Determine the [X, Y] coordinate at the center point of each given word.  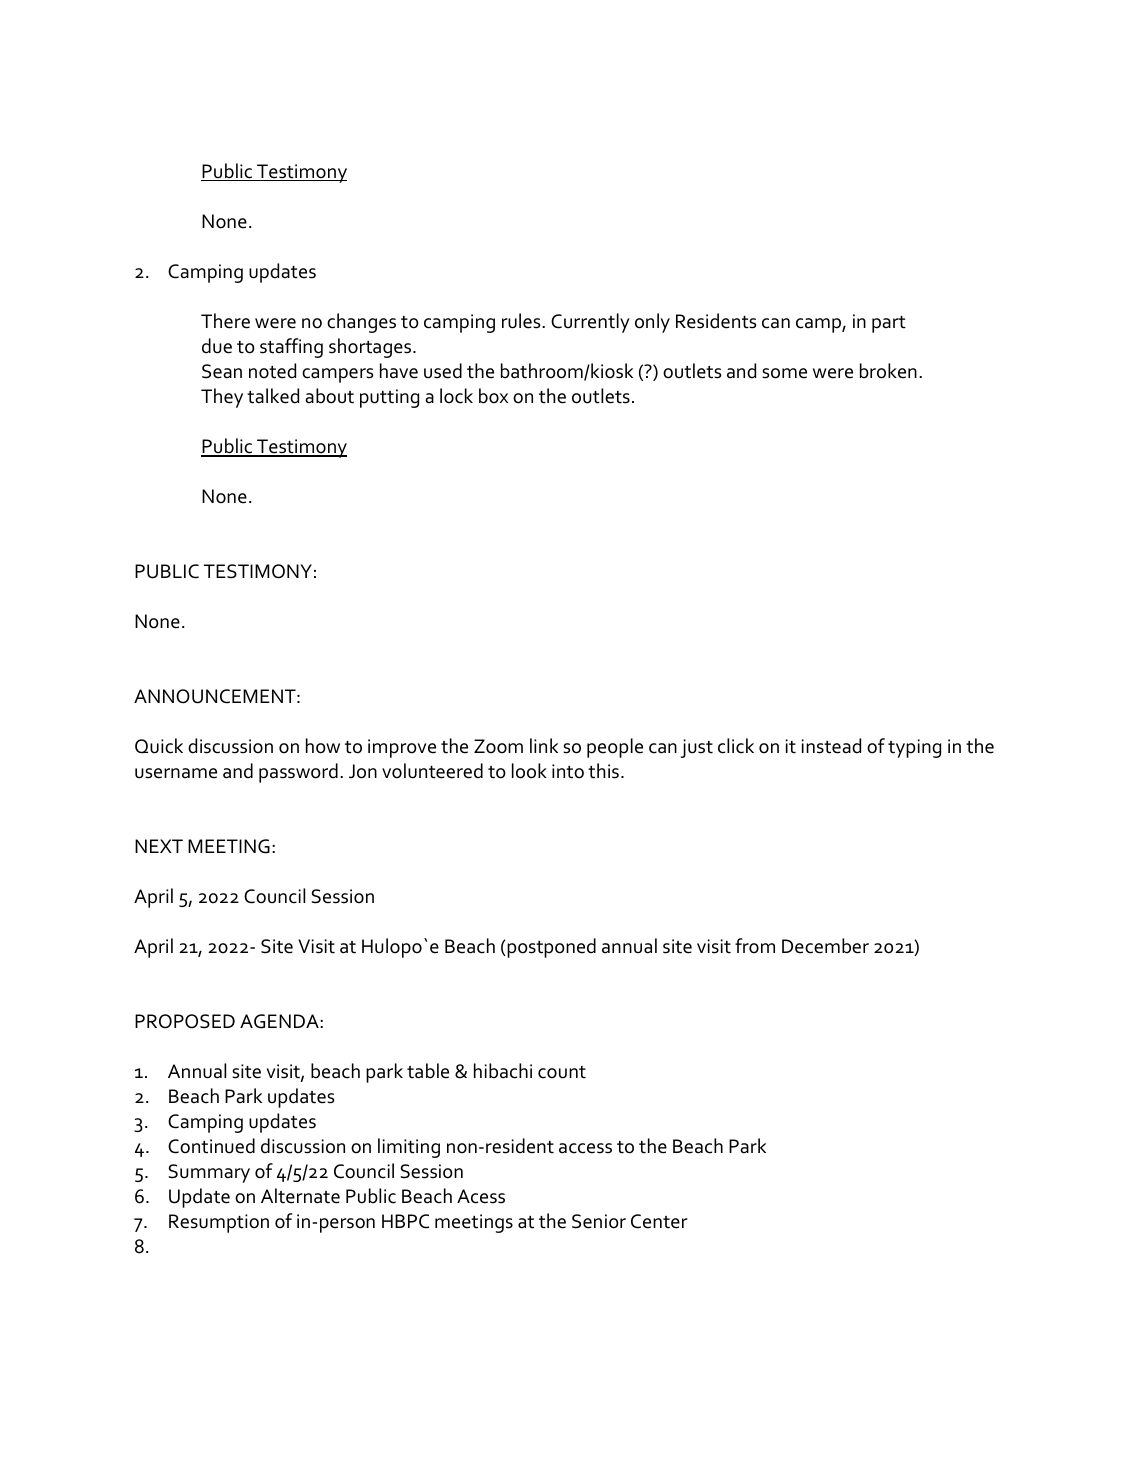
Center [659, 1221]
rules [522, 321]
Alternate [300, 1196]
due [217, 346]
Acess [481, 1196]
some [784, 373]
